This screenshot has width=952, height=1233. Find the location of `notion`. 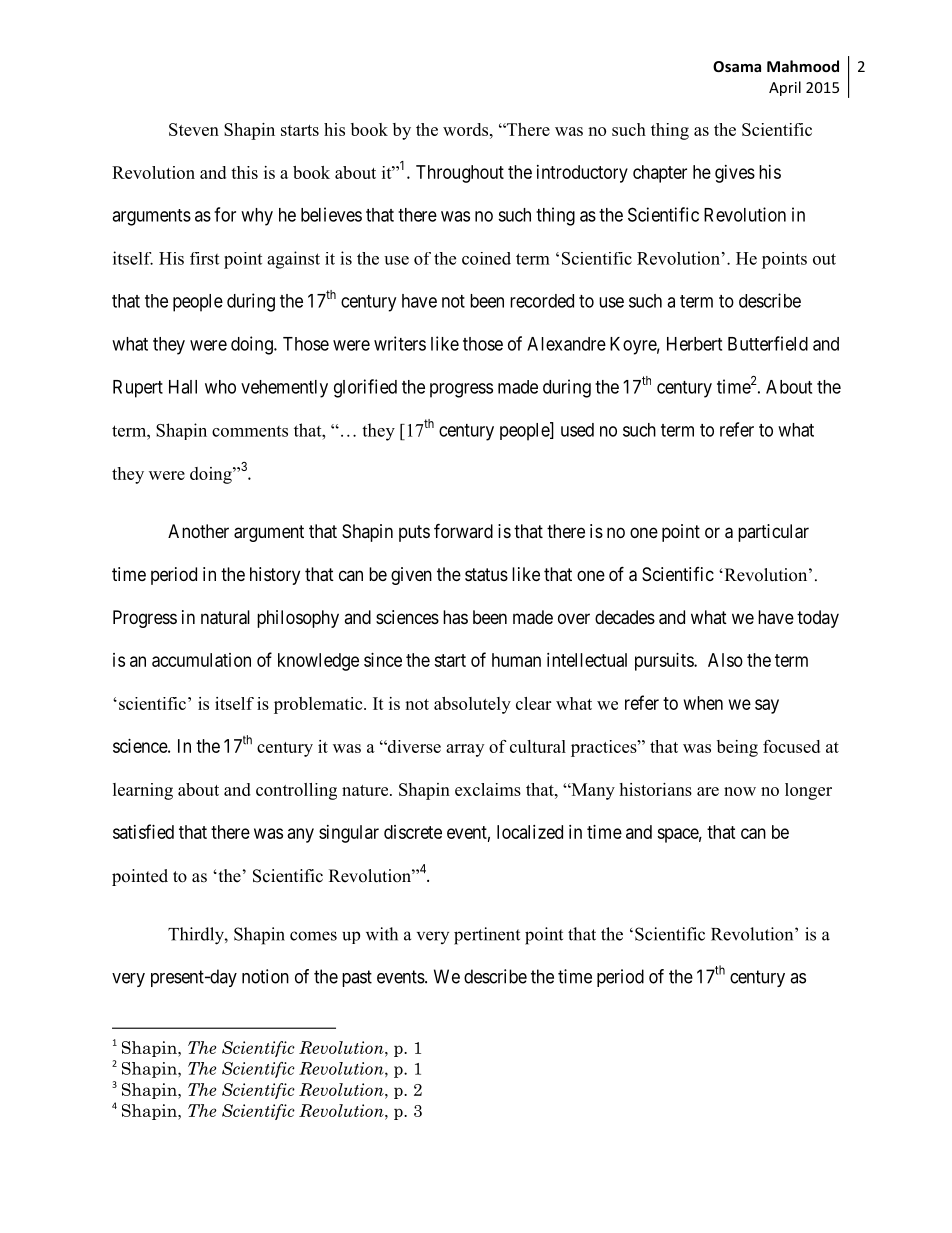

notion is located at coordinates (265, 976).
